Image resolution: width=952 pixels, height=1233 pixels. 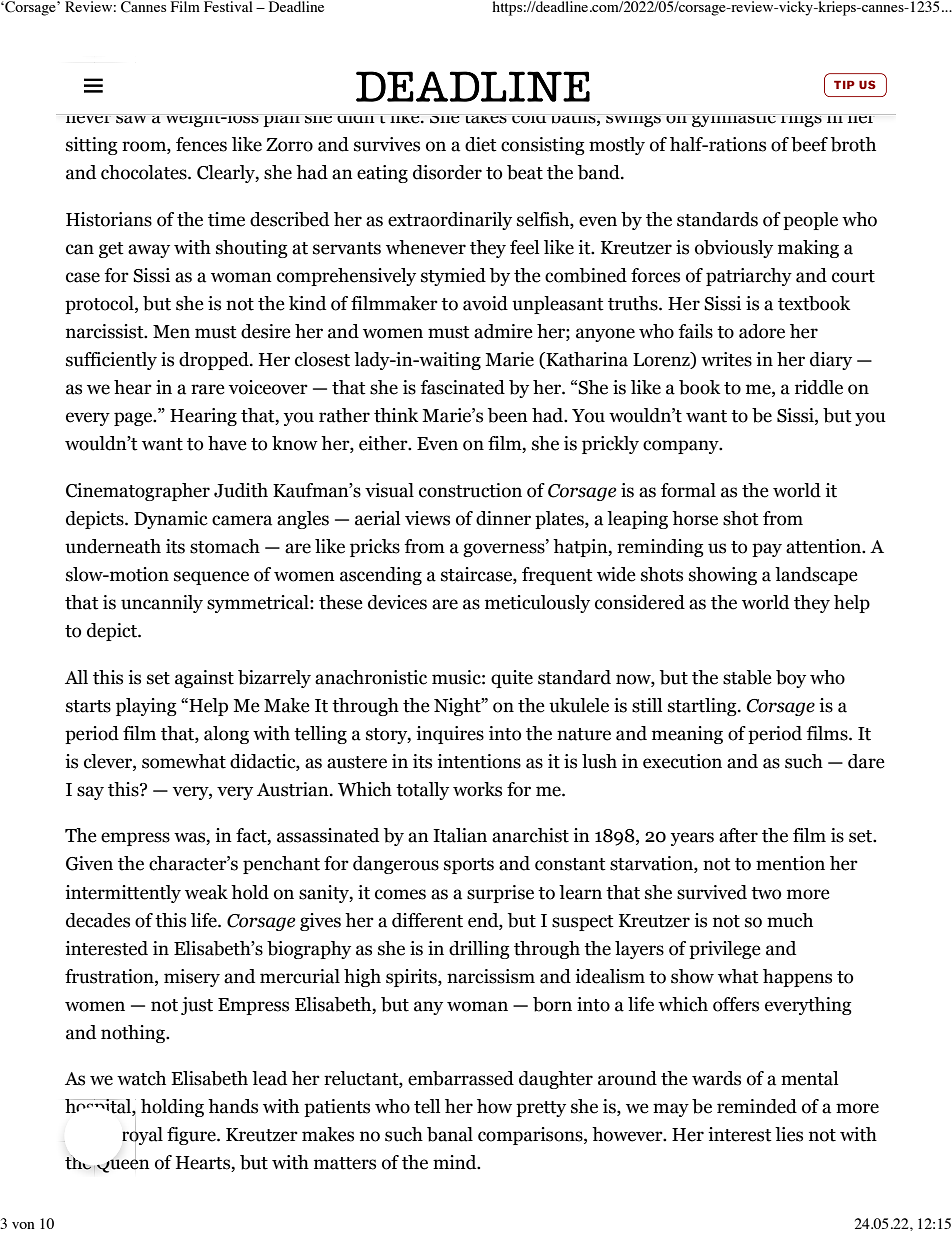 What do you see at coordinates (789, 1134) in the screenshot?
I see `lies` at bounding box center [789, 1134].
